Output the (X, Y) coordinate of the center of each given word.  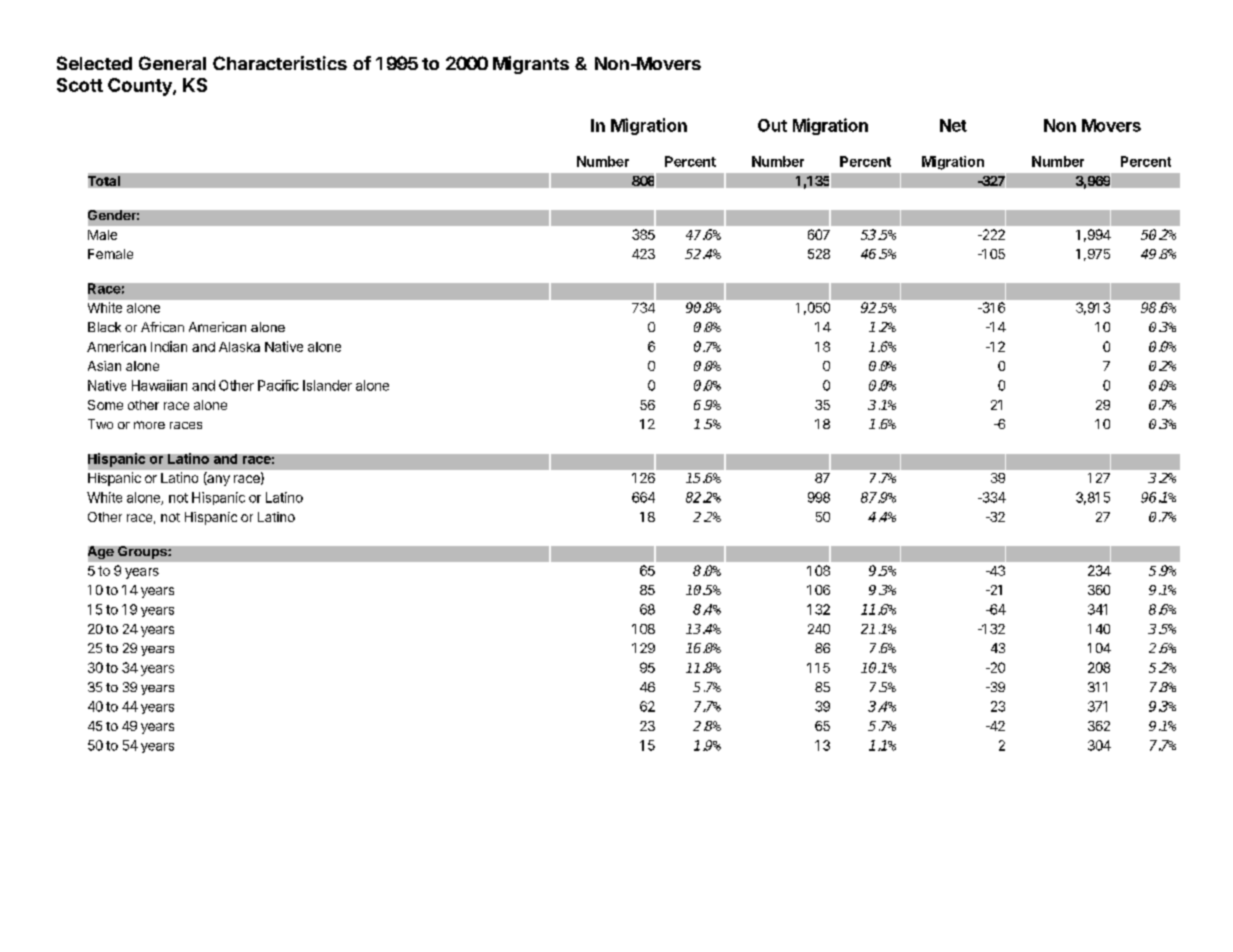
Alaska (239, 347)
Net (953, 125)
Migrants (531, 65)
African (162, 327)
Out (772, 125)
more (149, 425)
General (172, 63)
